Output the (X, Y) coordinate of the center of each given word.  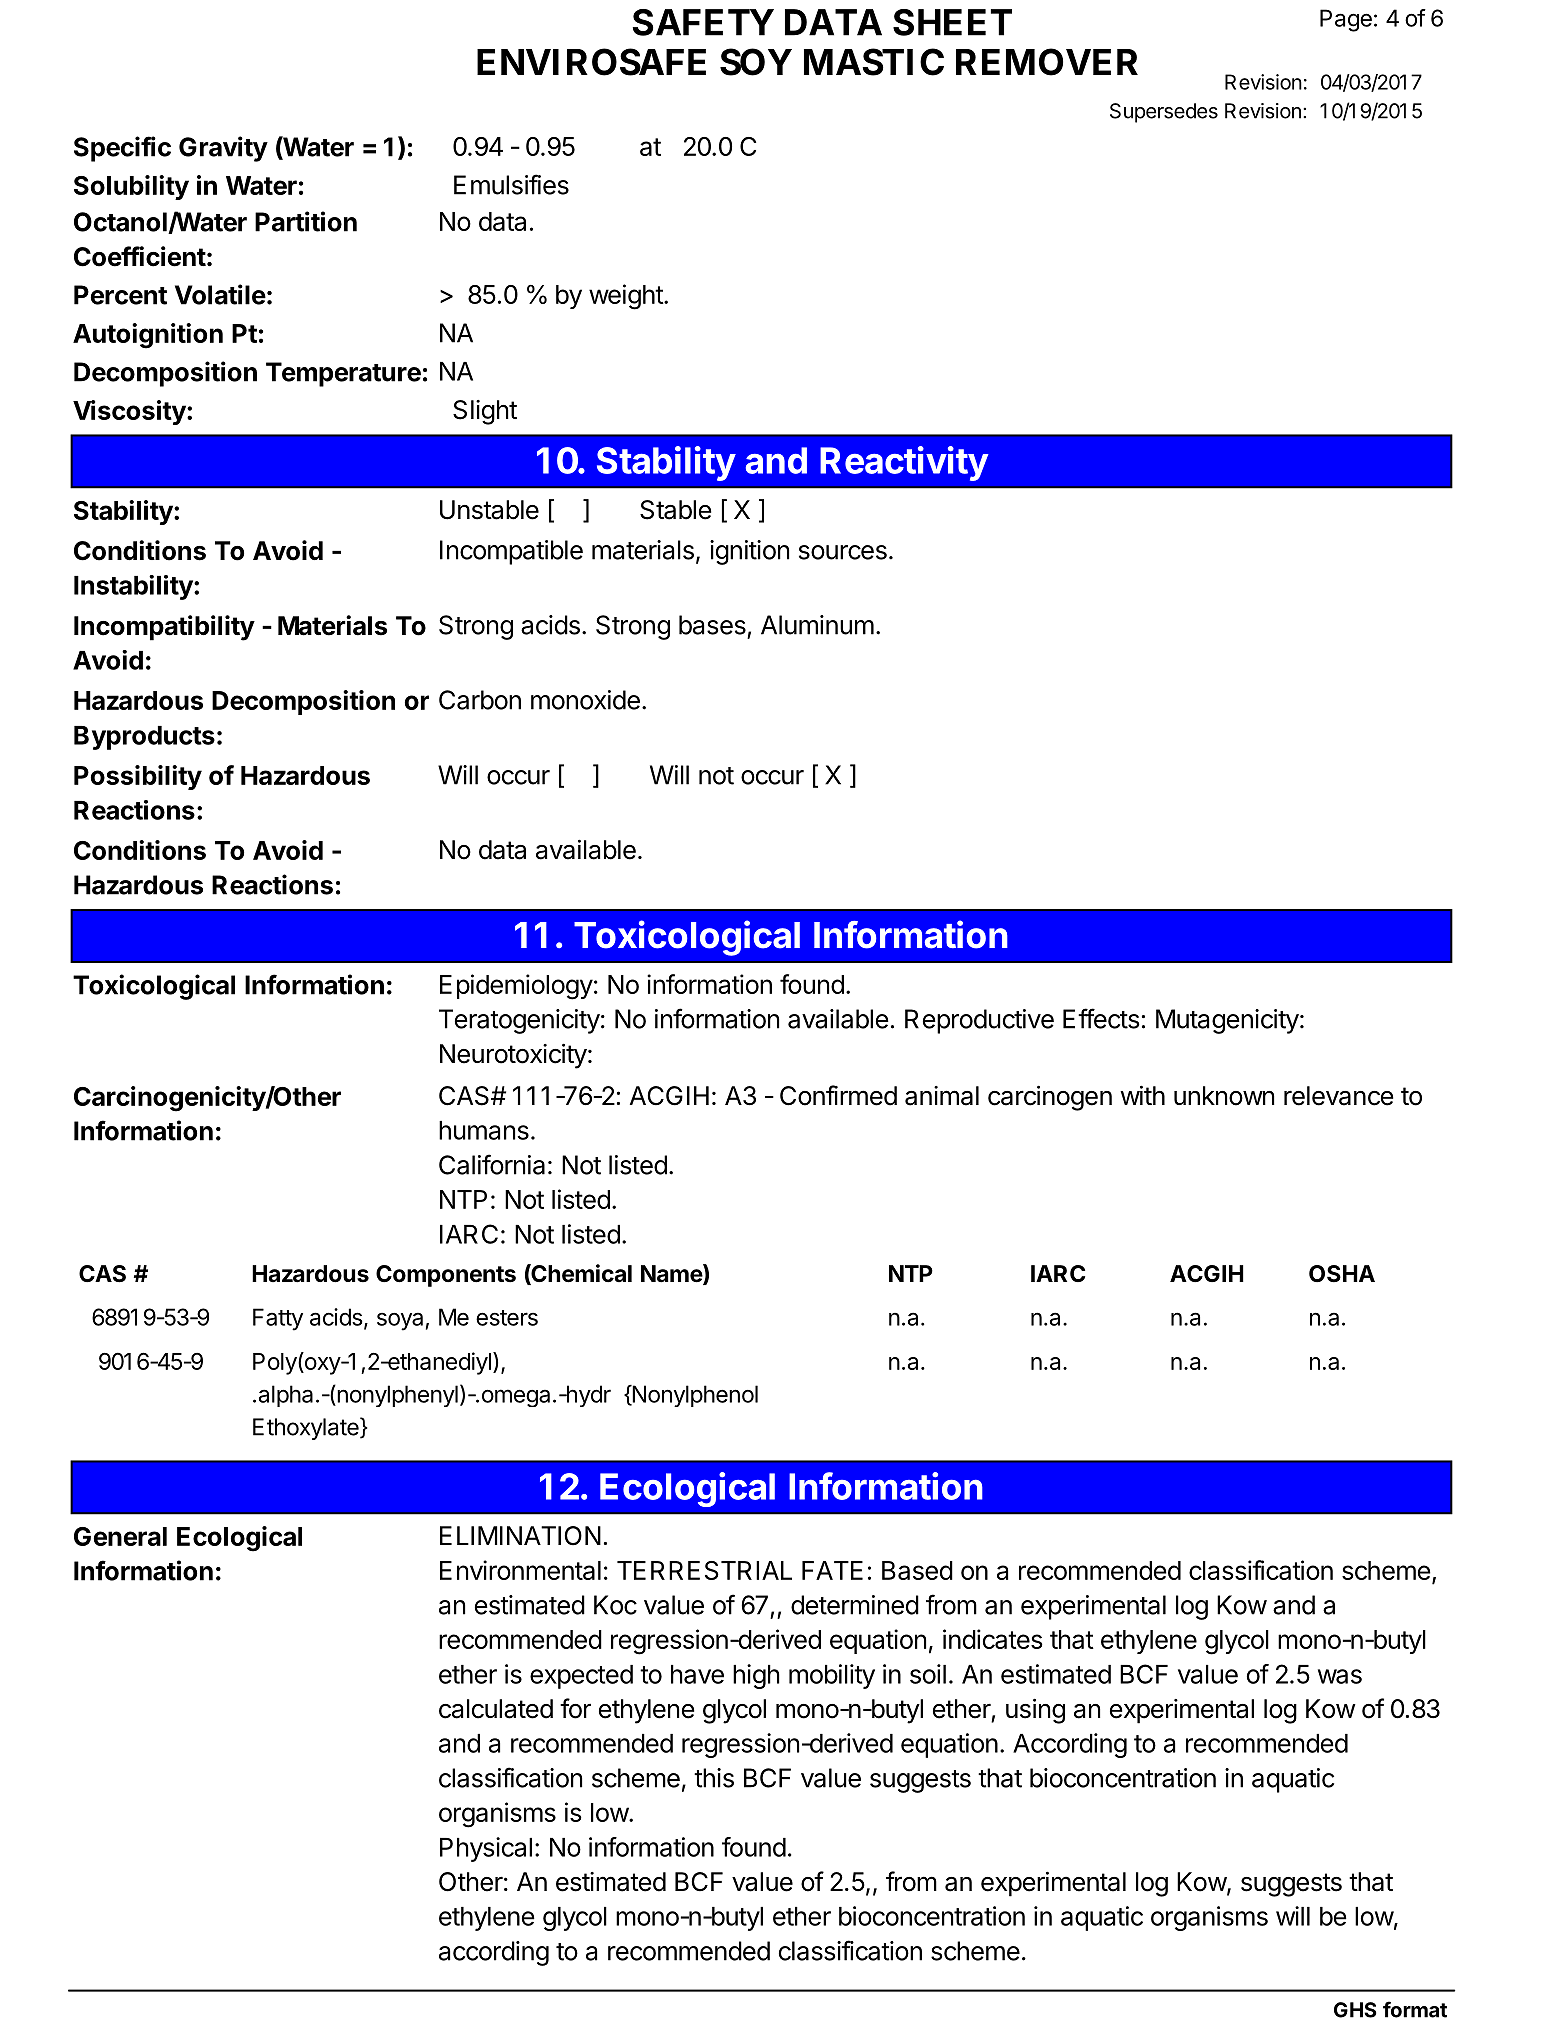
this (714, 1778)
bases (712, 625)
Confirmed (838, 1095)
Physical (486, 1849)
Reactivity (904, 463)
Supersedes (1164, 113)
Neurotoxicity (513, 1056)
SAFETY (703, 22)
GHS (1355, 2010)
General (120, 1536)
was (1340, 1676)
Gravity (223, 149)
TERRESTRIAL (704, 1570)
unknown (1224, 1096)
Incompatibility (164, 628)
